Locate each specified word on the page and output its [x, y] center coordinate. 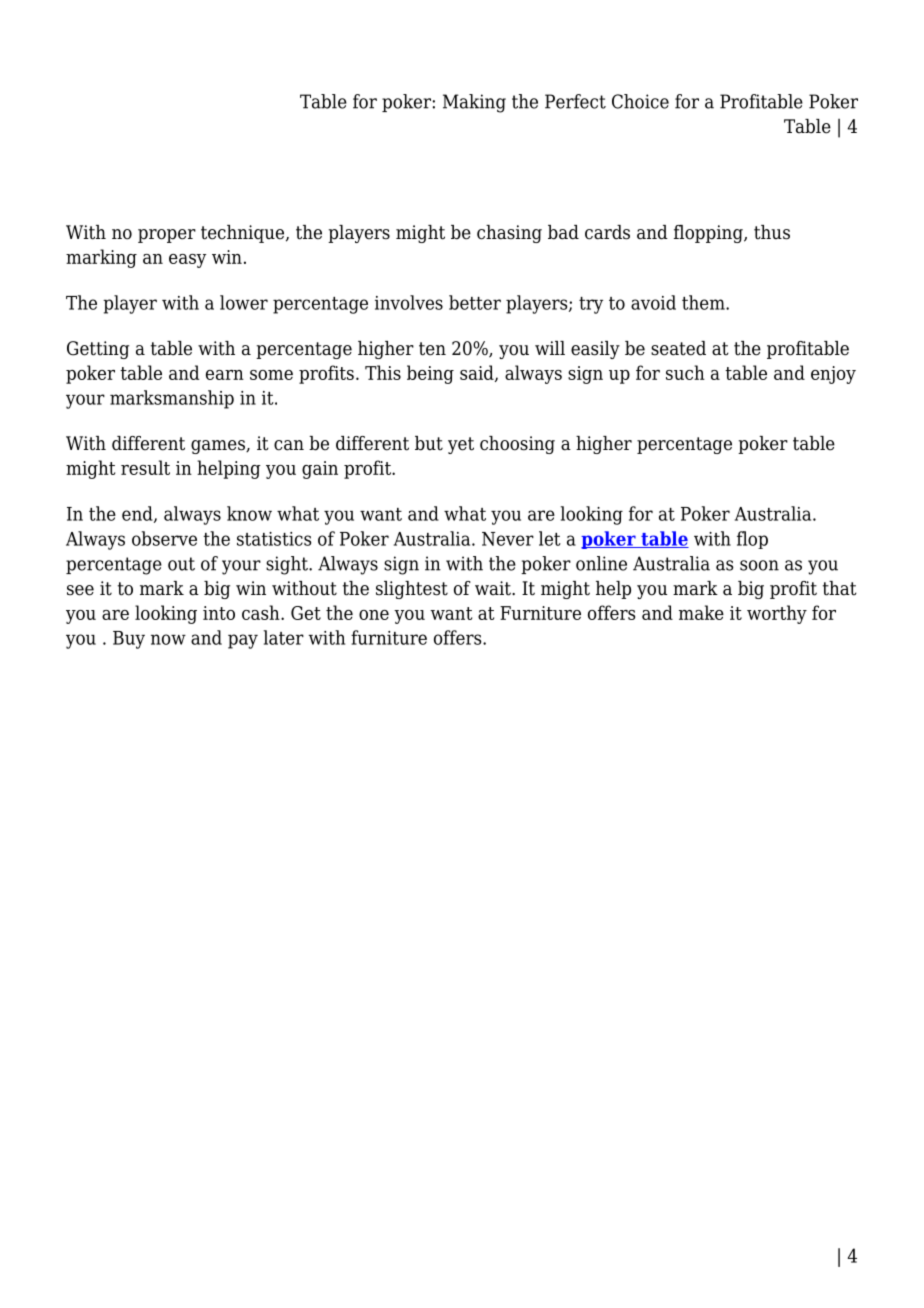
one [374, 615]
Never [508, 539]
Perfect [575, 101]
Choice [640, 101]
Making [474, 103]
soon [759, 565]
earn [225, 375]
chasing [509, 234]
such [685, 372]
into [219, 613]
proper [167, 236]
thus [772, 232]
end [138, 514]
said [478, 373]
